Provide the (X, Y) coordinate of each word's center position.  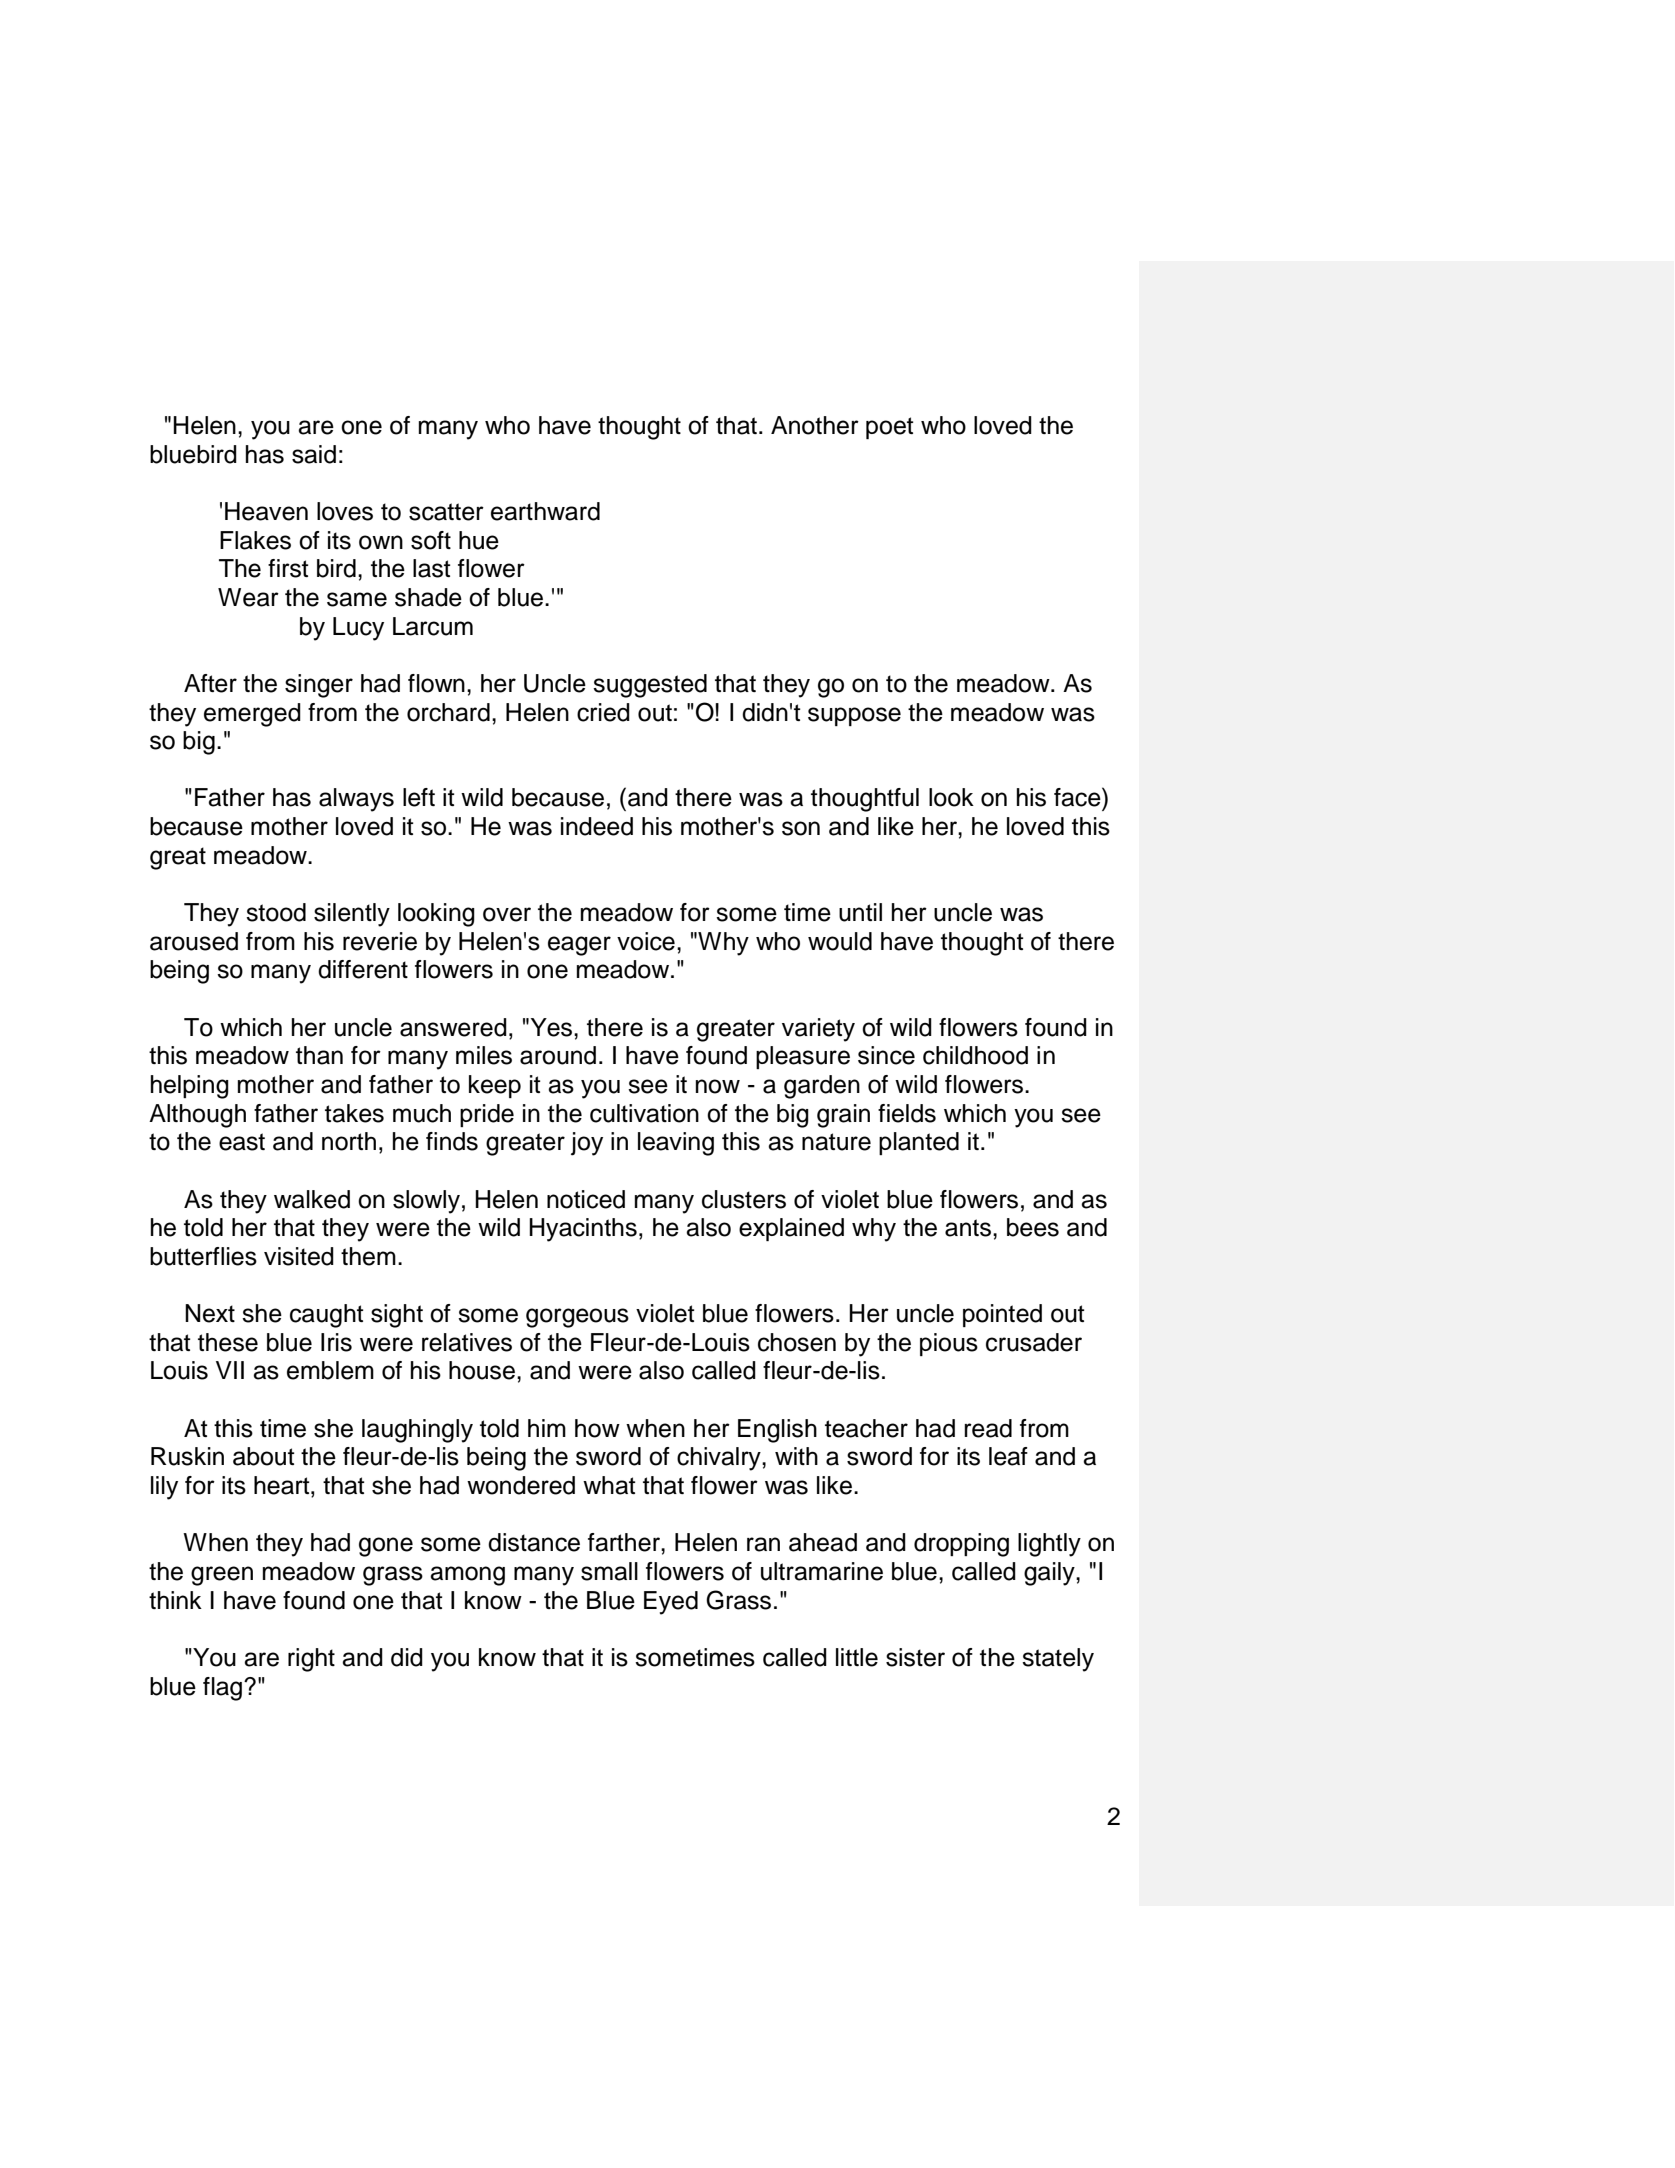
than (319, 1055)
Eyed (671, 1603)
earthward (545, 511)
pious (949, 1344)
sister (915, 1657)
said (314, 454)
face (1078, 797)
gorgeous (577, 1318)
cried (603, 712)
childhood (975, 1055)
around (558, 1055)
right (311, 1660)
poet (890, 428)
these (228, 1342)
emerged (252, 715)
